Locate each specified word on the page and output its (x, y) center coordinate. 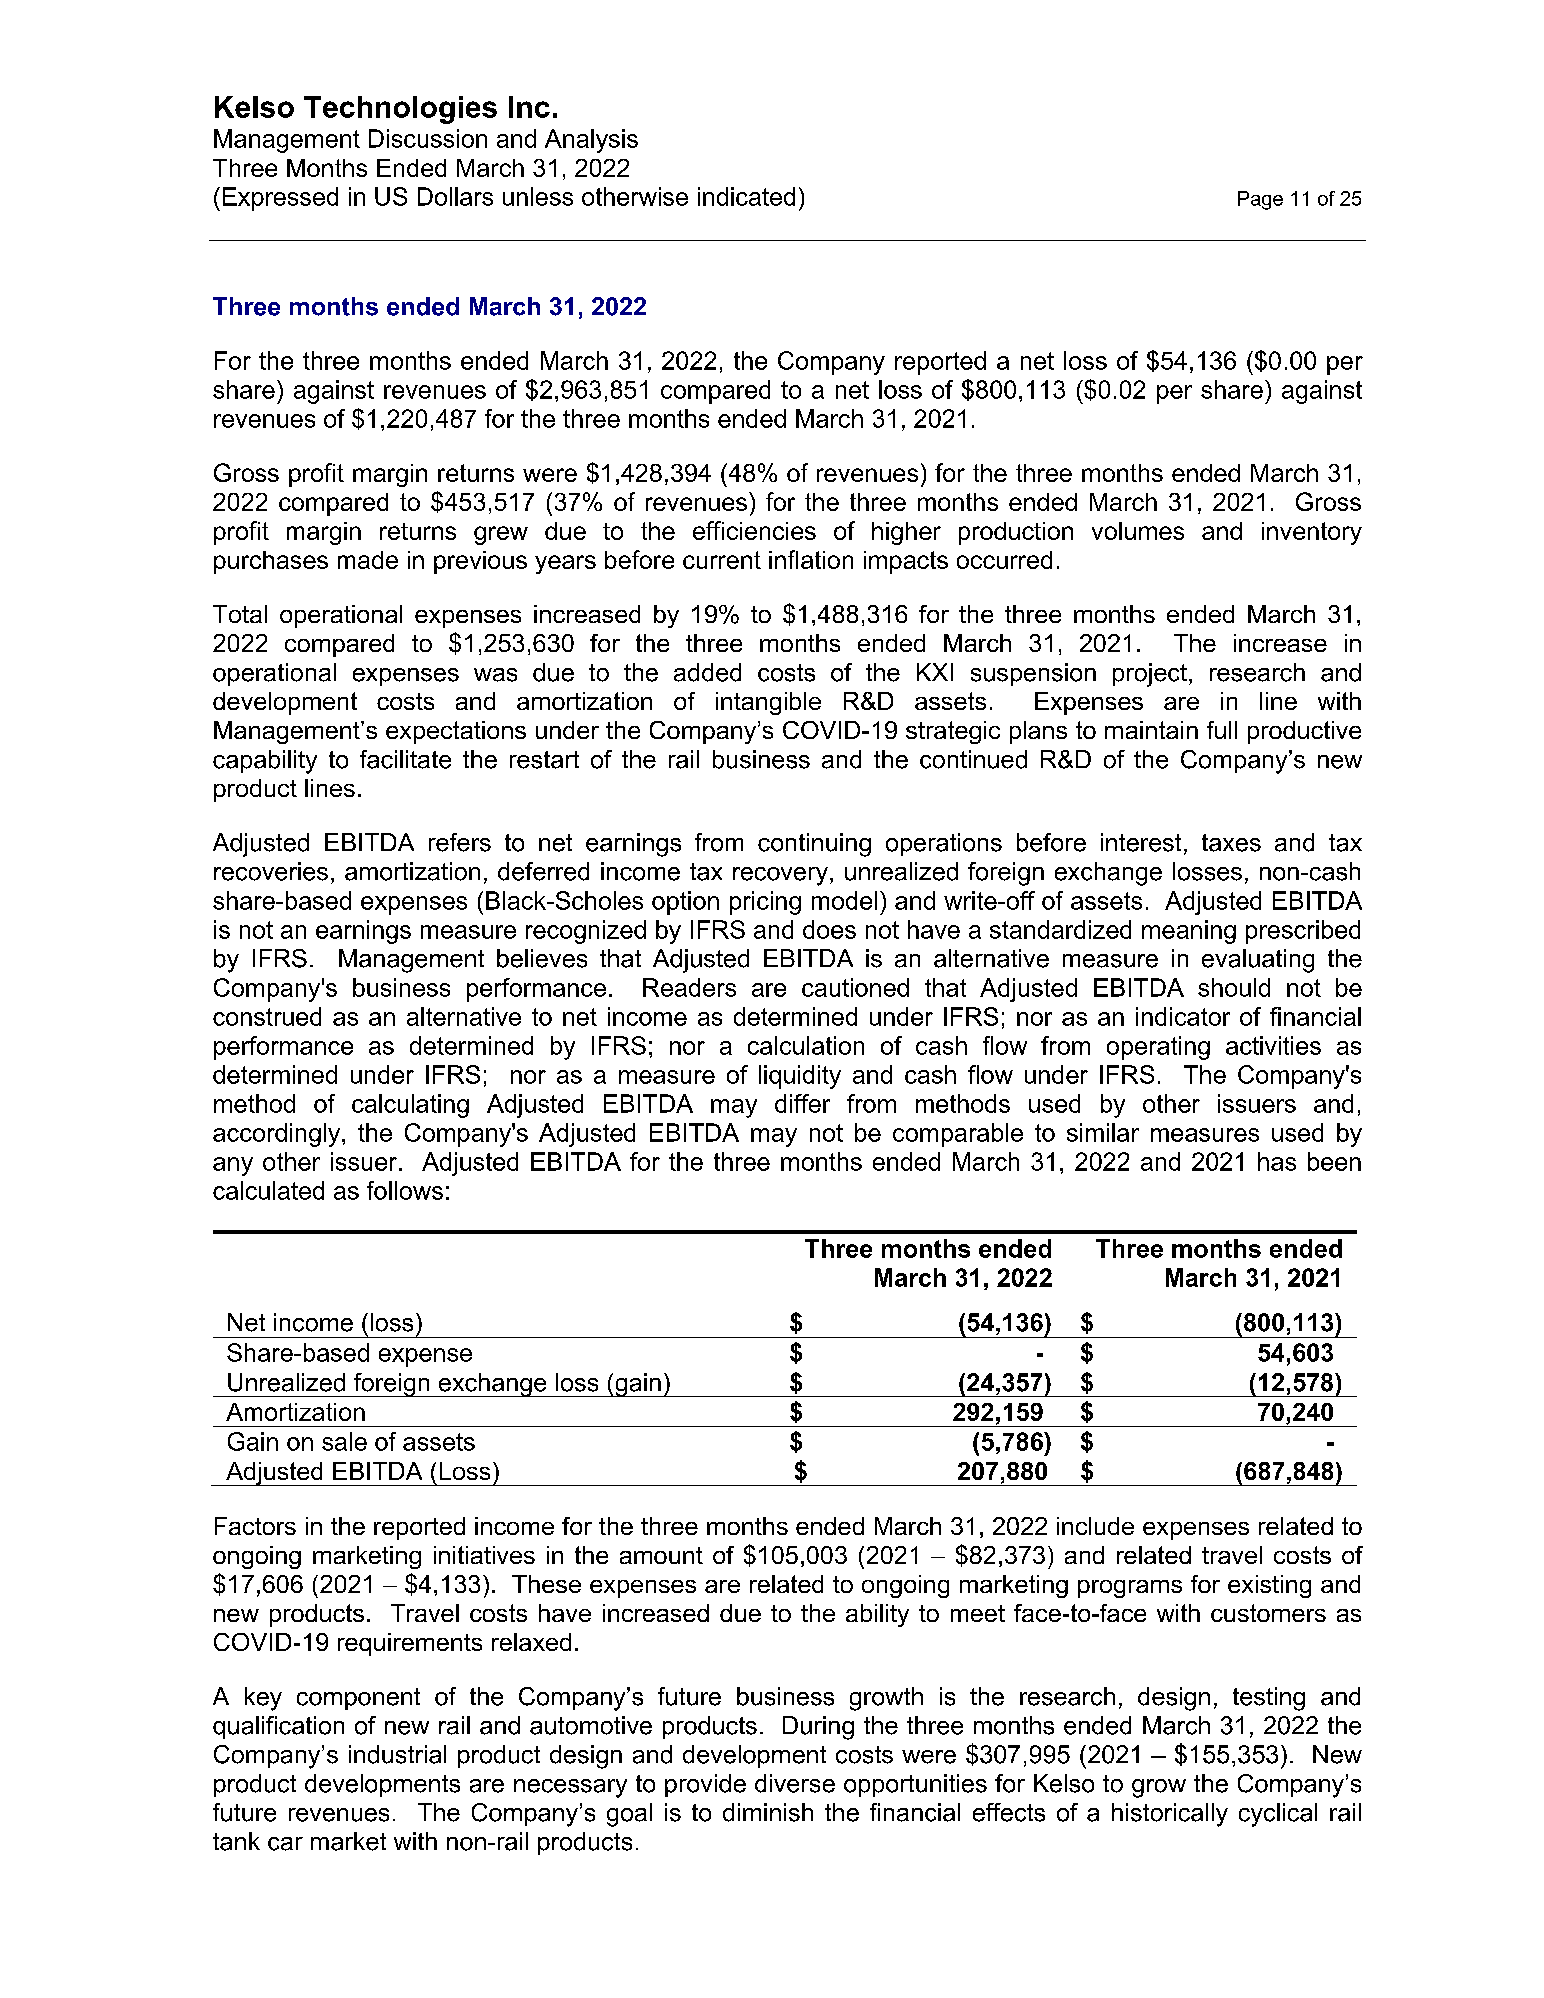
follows (405, 1190)
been (1334, 1161)
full (1222, 730)
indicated (746, 196)
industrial (397, 1754)
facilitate (405, 759)
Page (1260, 200)
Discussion (428, 138)
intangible (768, 703)
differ (802, 1103)
